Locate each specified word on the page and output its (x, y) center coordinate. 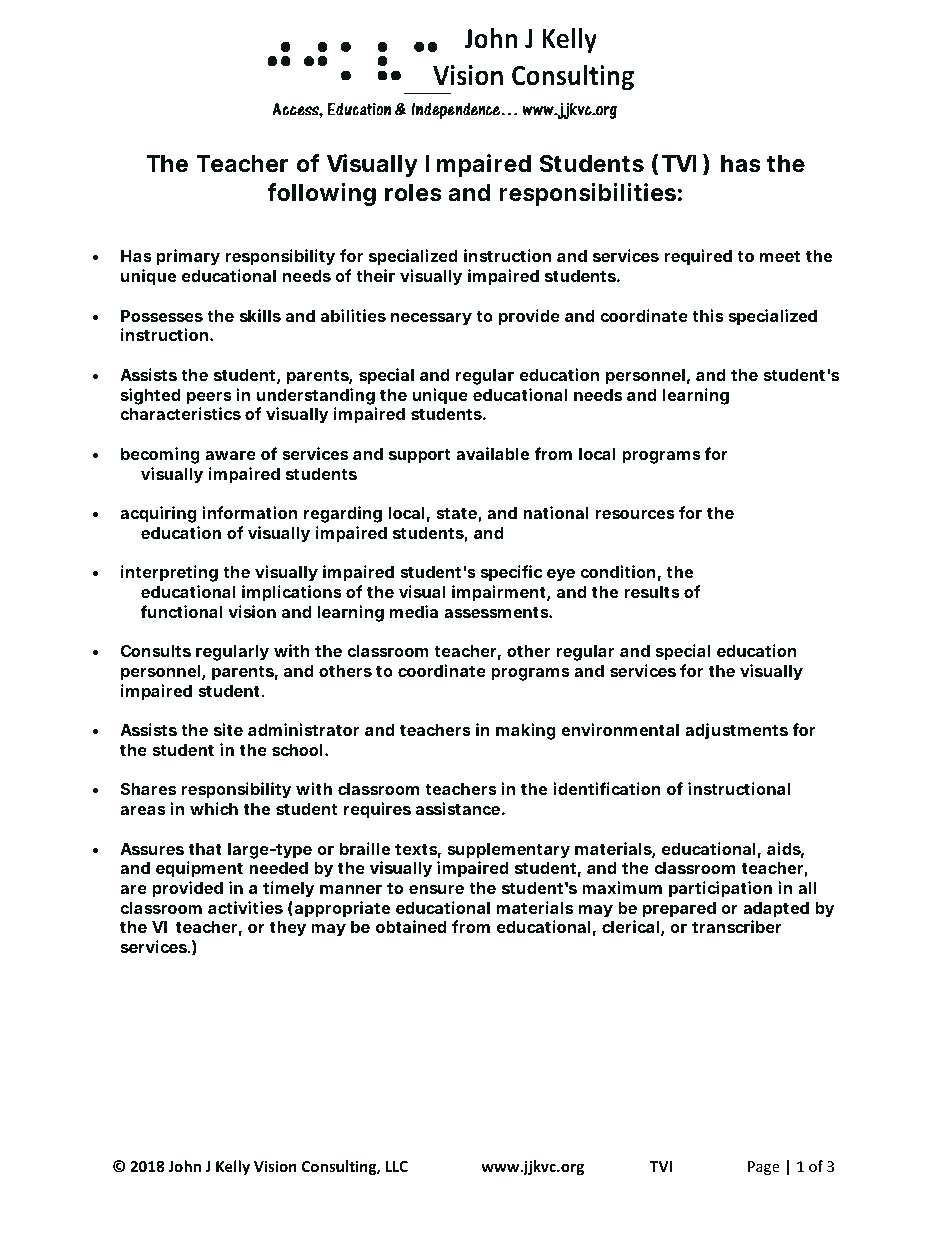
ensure (436, 889)
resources (635, 514)
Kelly (233, 1167)
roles (413, 193)
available (492, 453)
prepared (679, 910)
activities (245, 907)
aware (230, 455)
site (228, 729)
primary (188, 257)
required (698, 257)
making (526, 731)
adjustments (736, 731)
